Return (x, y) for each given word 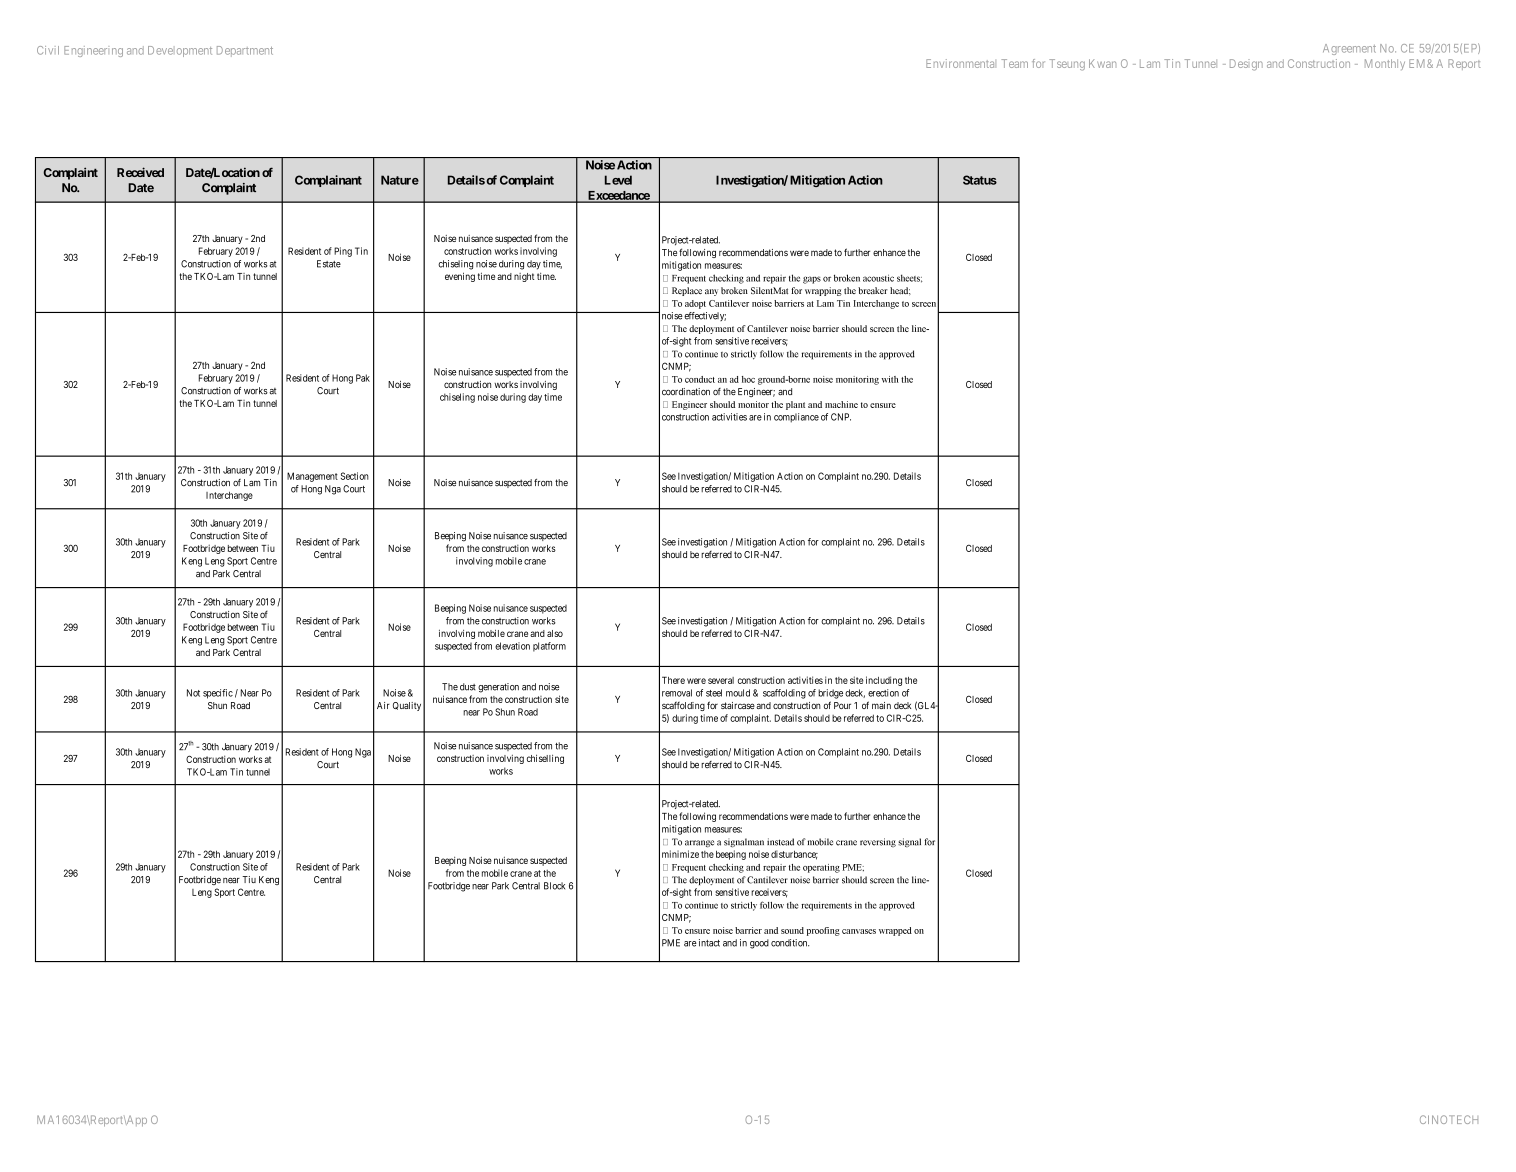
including (884, 681)
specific (218, 694)
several (721, 680)
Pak (363, 378)
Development (180, 51)
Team (1014, 63)
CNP (841, 417)
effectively (705, 316)
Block (554, 886)
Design (1246, 65)
